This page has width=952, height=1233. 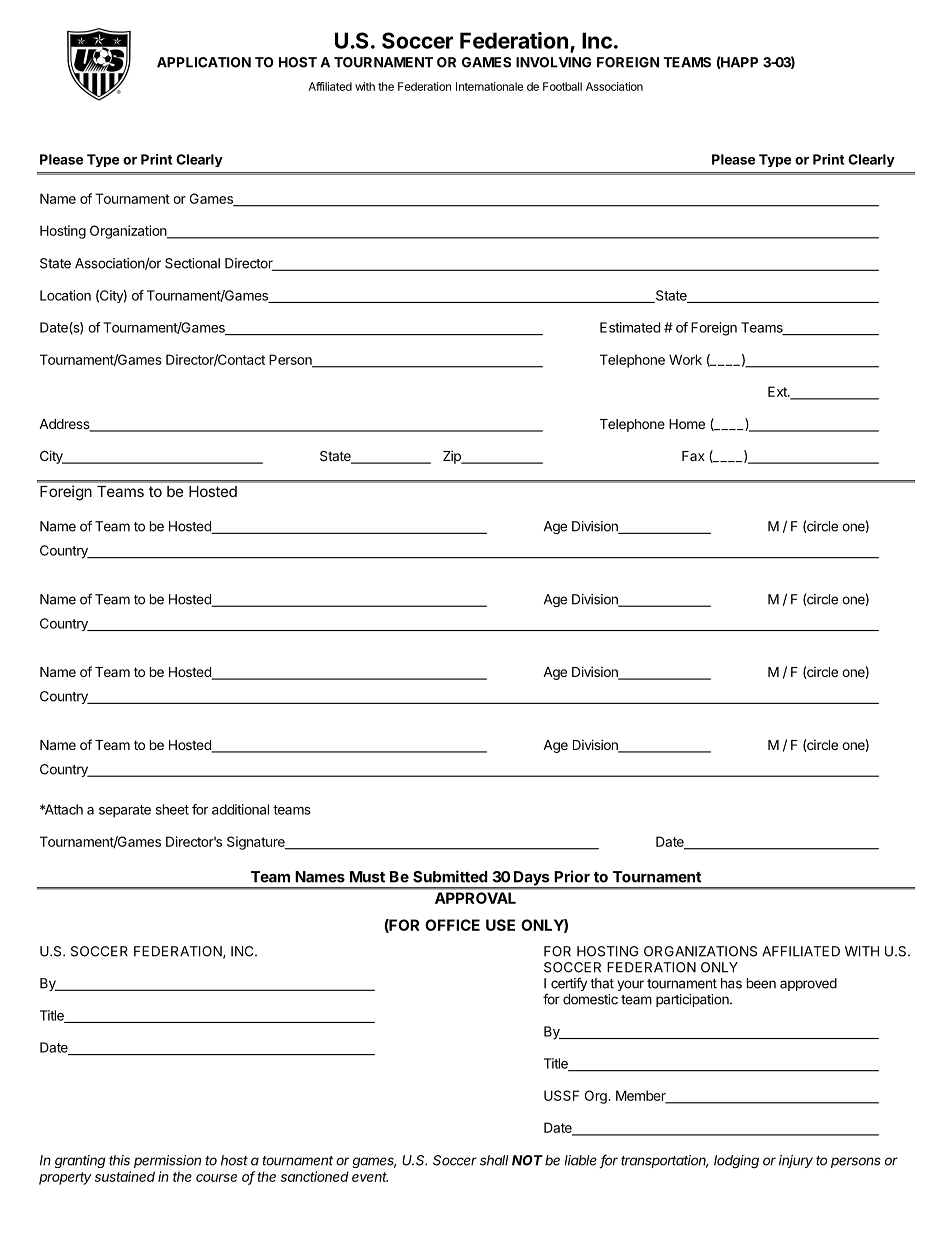 What do you see at coordinates (489, 86) in the page?
I see `Internationale` at bounding box center [489, 86].
